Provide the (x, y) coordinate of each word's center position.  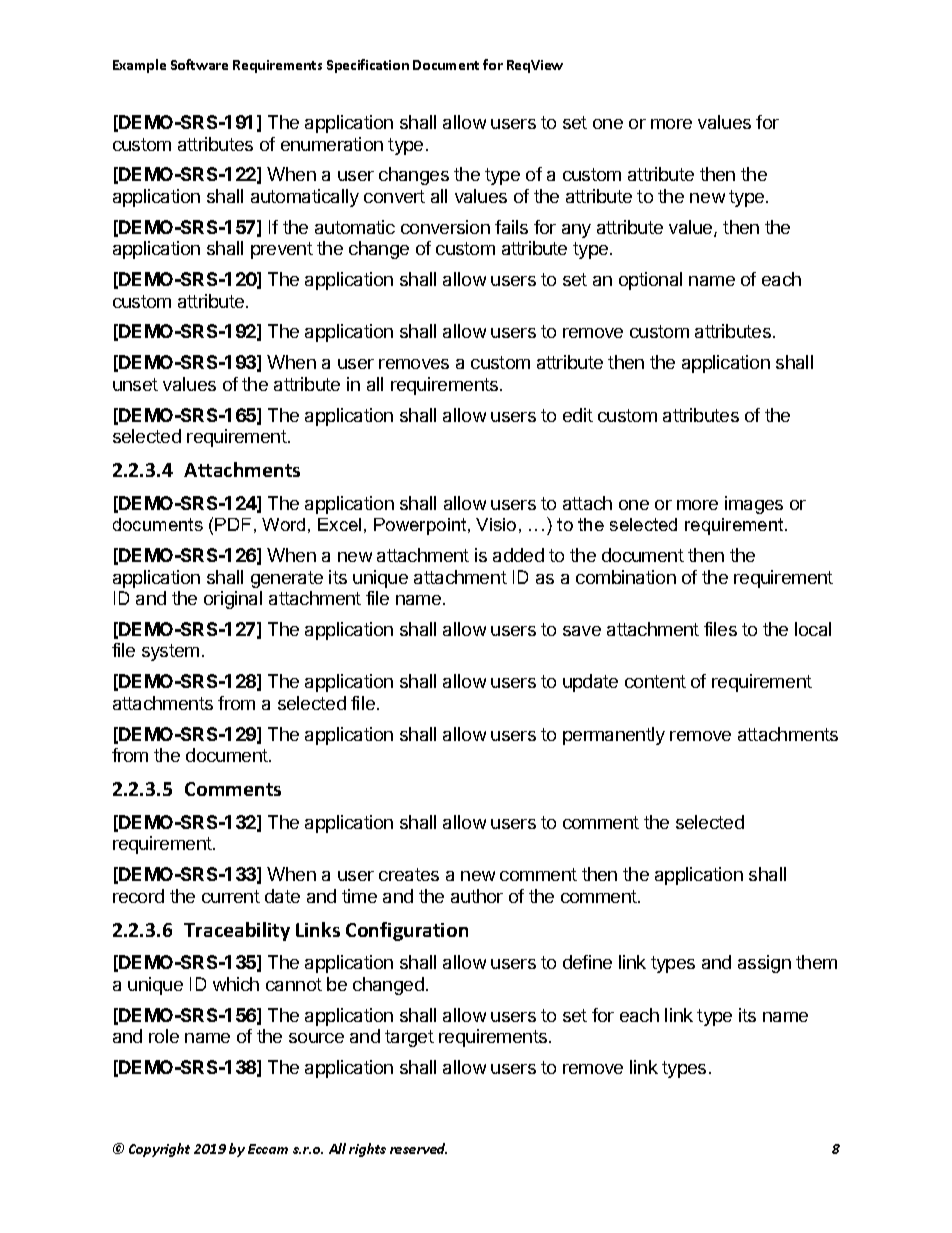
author (477, 896)
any (576, 231)
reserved (418, 1148)
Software (199, 64)
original (233, 600)
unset (135, 384)
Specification (368, 66)
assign (764, 964)
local (813, 629)
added (518, 555)
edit (578, 415)
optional (650, 281)
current (231, 896)
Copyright (159, 1150)
